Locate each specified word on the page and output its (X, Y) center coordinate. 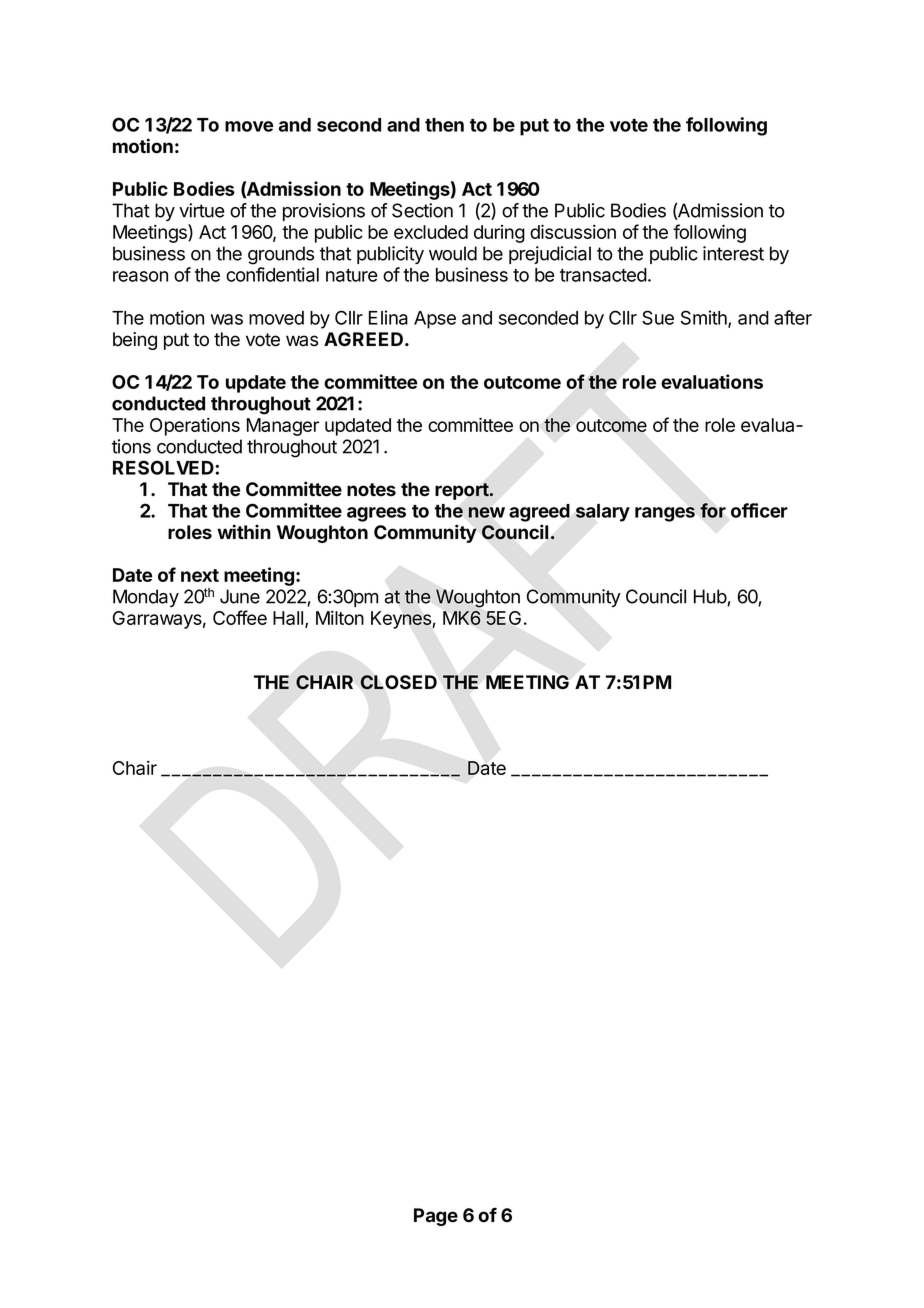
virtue (202, 210)
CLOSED (398, 682)
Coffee (240, 617)
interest (733, 253)
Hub (711, 597)
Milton (340, 617)
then (444, 125)
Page (436, 1217)
